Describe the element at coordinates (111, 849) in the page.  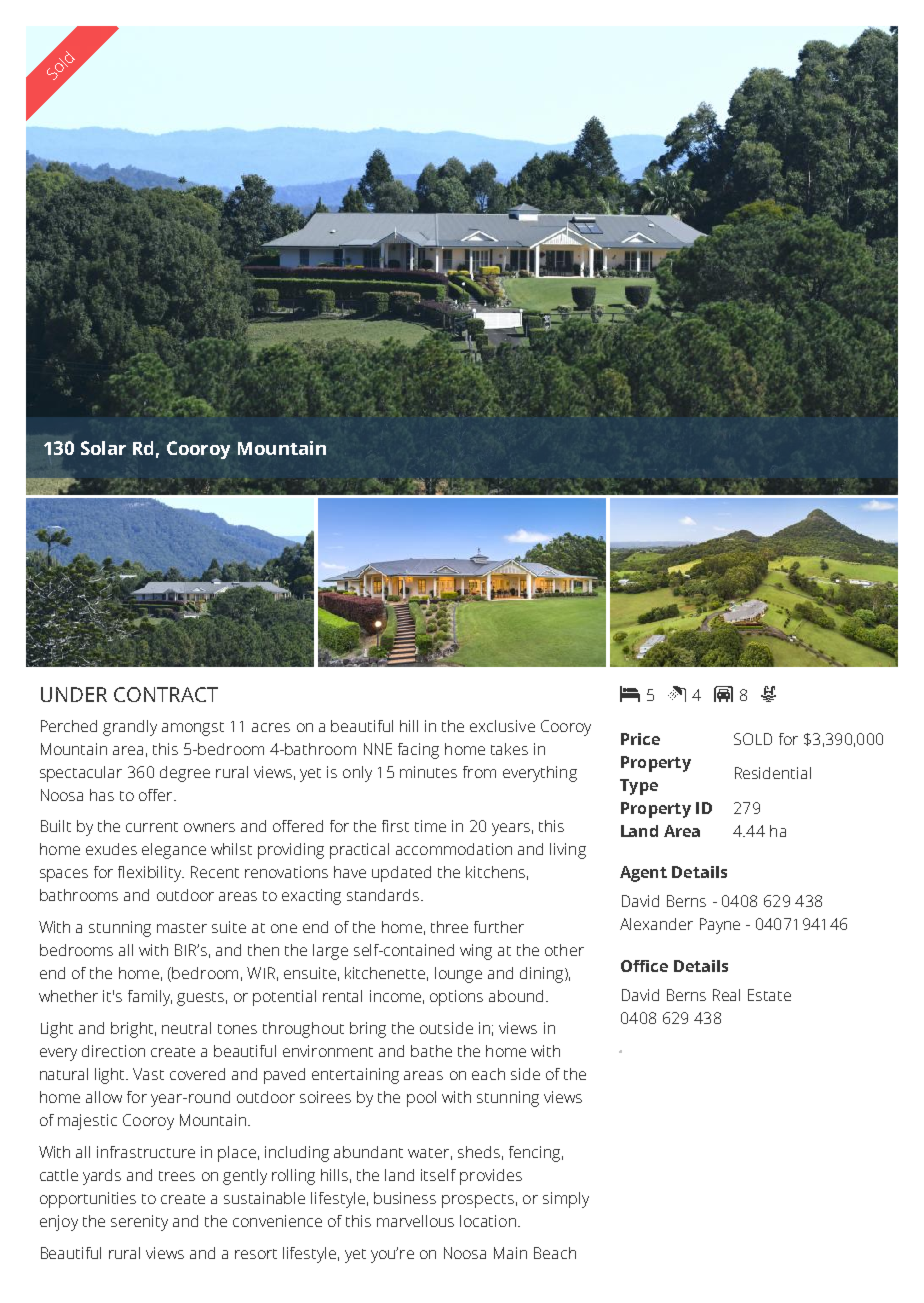
I see `exudes` at that location.
